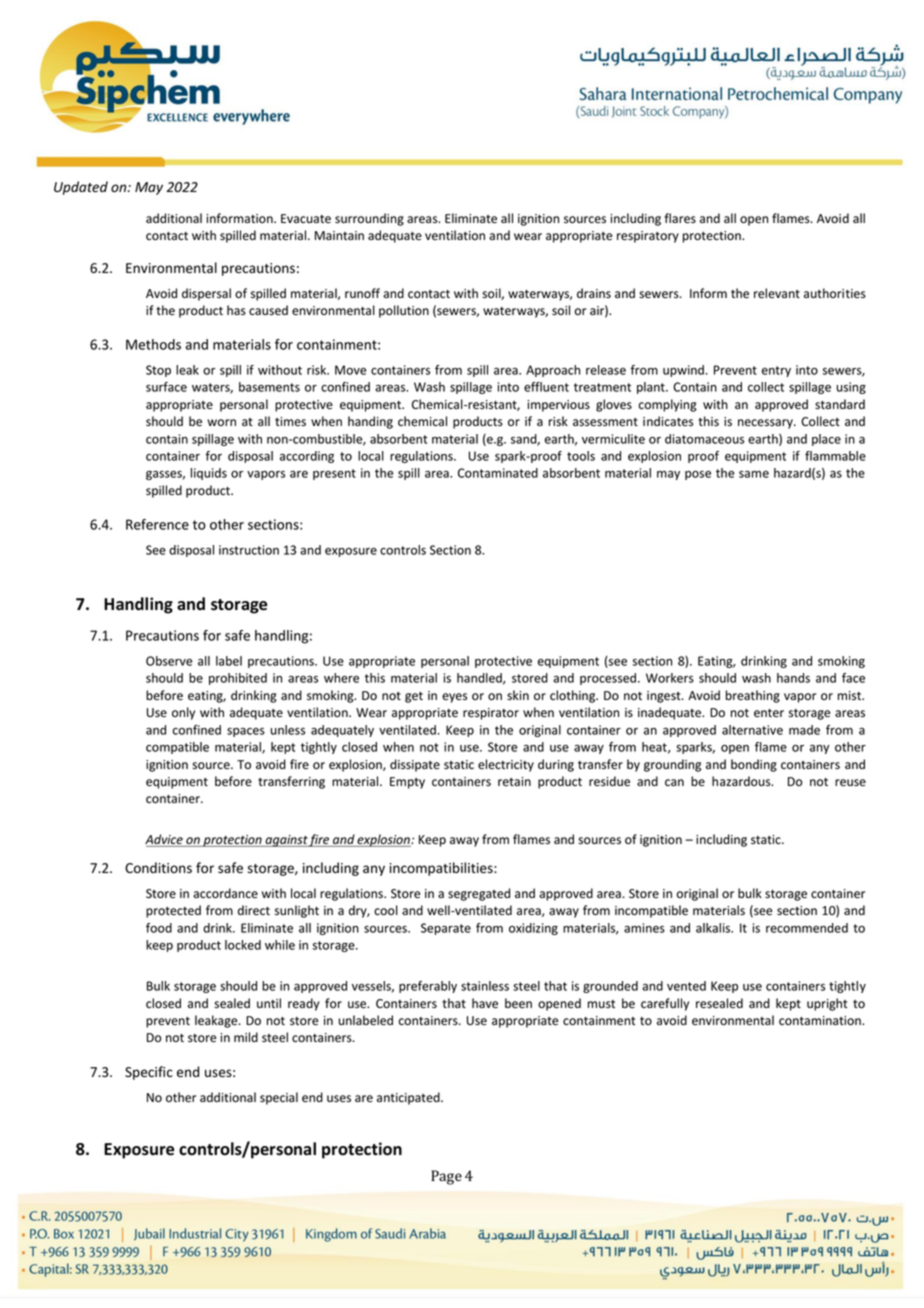 The image size is (924, 1308). I want to click on flares, so click(680, 218).
